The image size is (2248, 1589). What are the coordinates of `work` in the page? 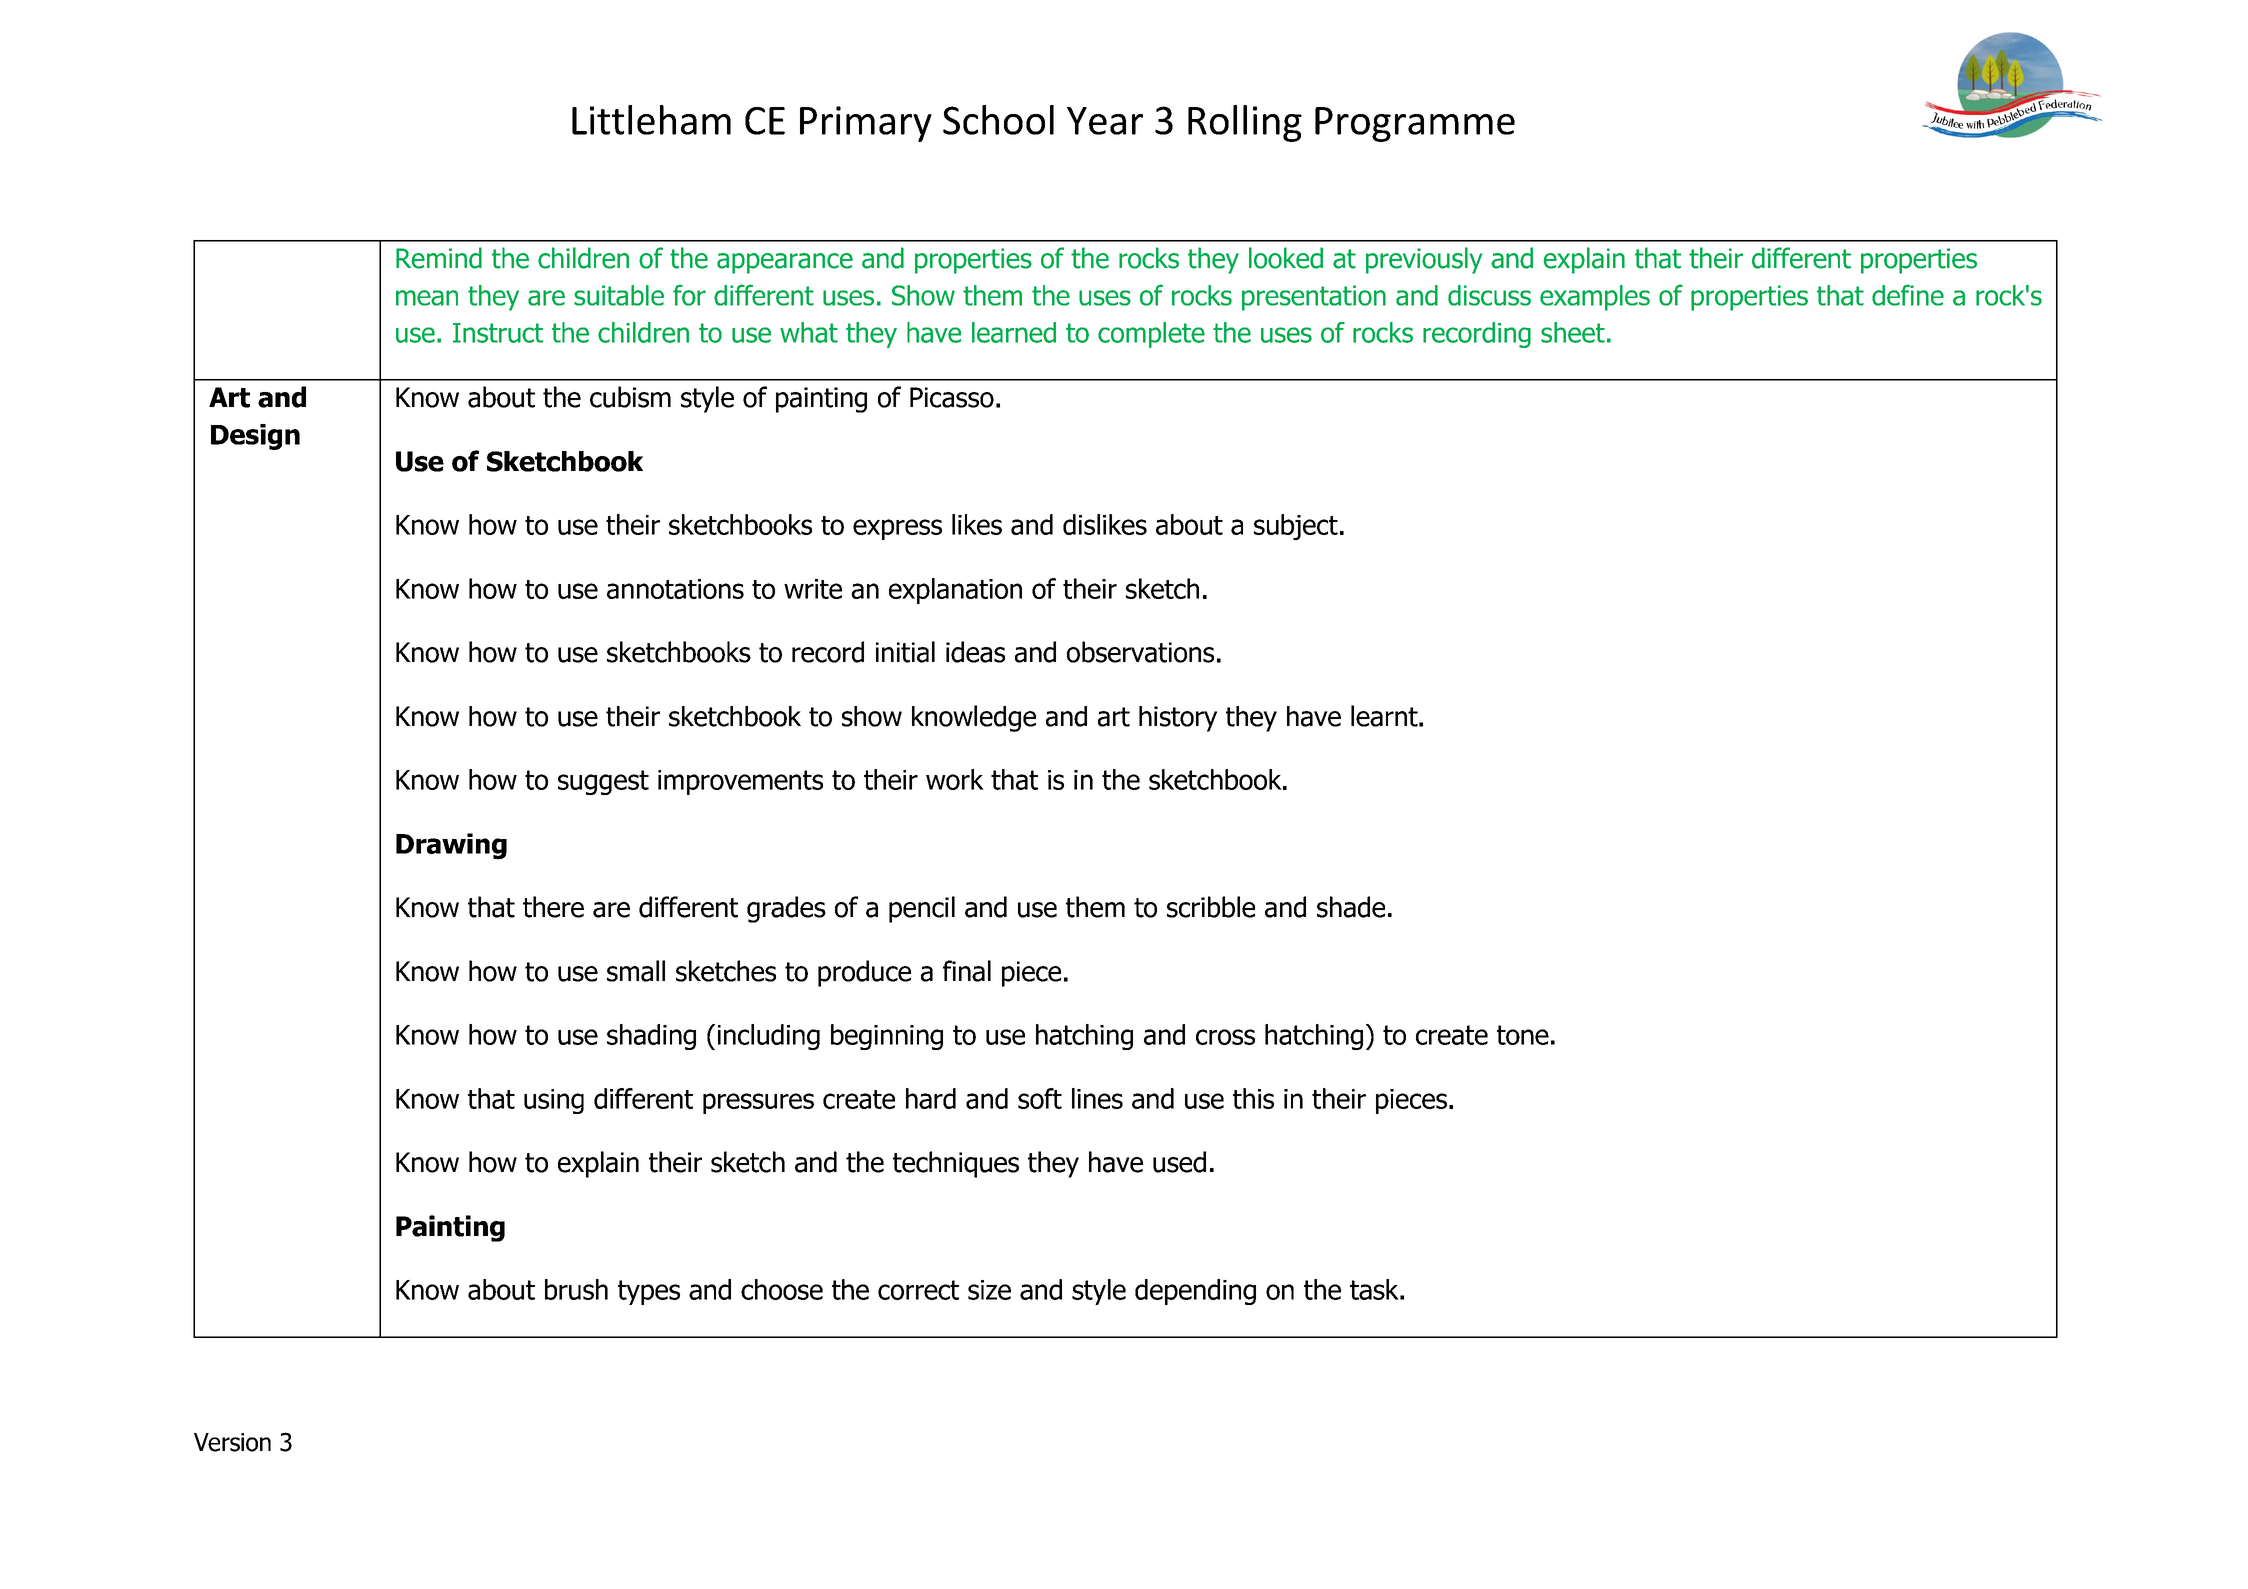 It's located at (955, 779).
